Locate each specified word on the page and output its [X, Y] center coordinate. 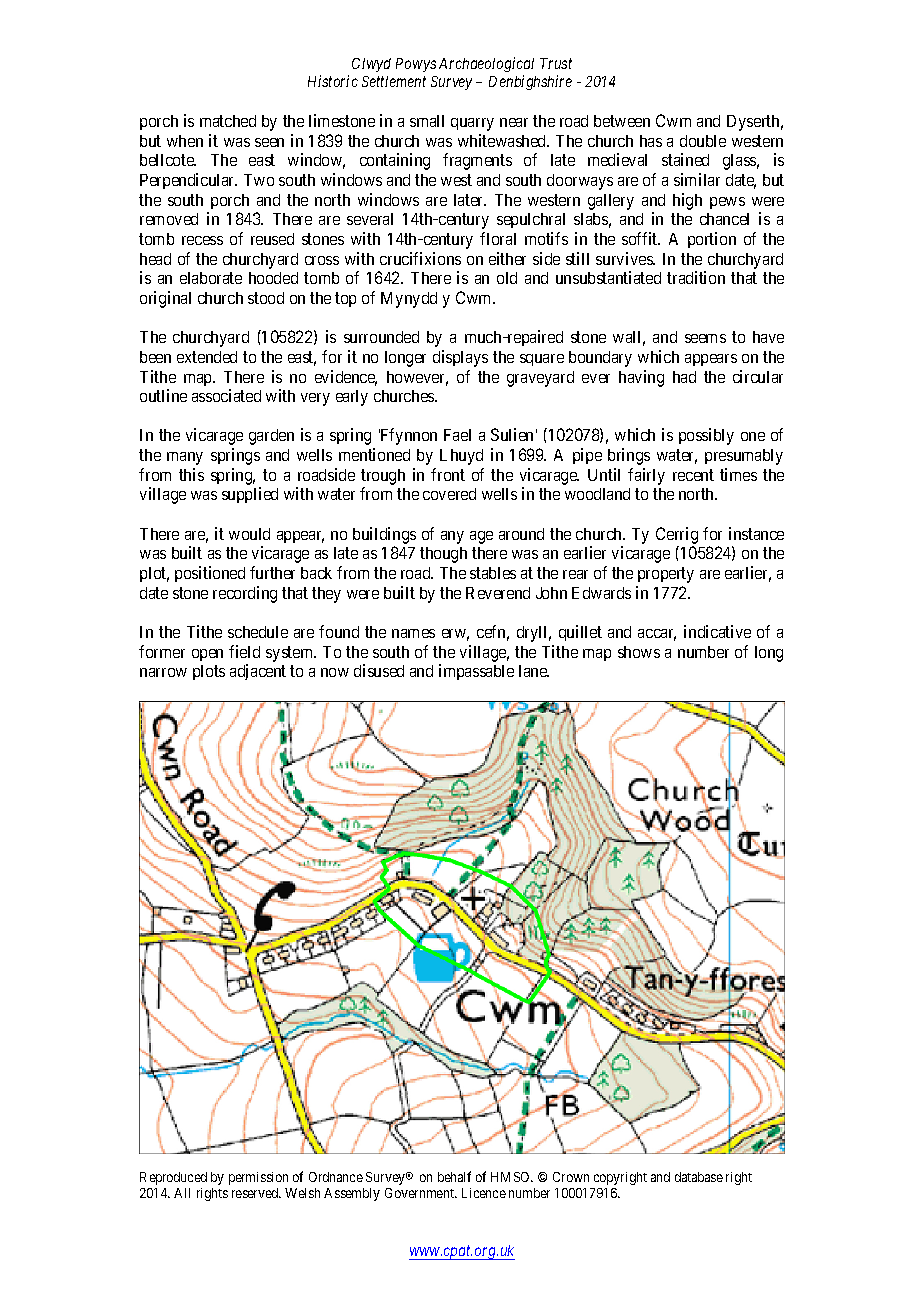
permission [258, 1178]
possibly [706, 436]
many [185, 458]
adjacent [258, 672]
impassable [476, 672]
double [703, 141]
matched [228, 121]
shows [639, 652]
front [448, 474]
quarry [472, 124]
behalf [454, 1176]
